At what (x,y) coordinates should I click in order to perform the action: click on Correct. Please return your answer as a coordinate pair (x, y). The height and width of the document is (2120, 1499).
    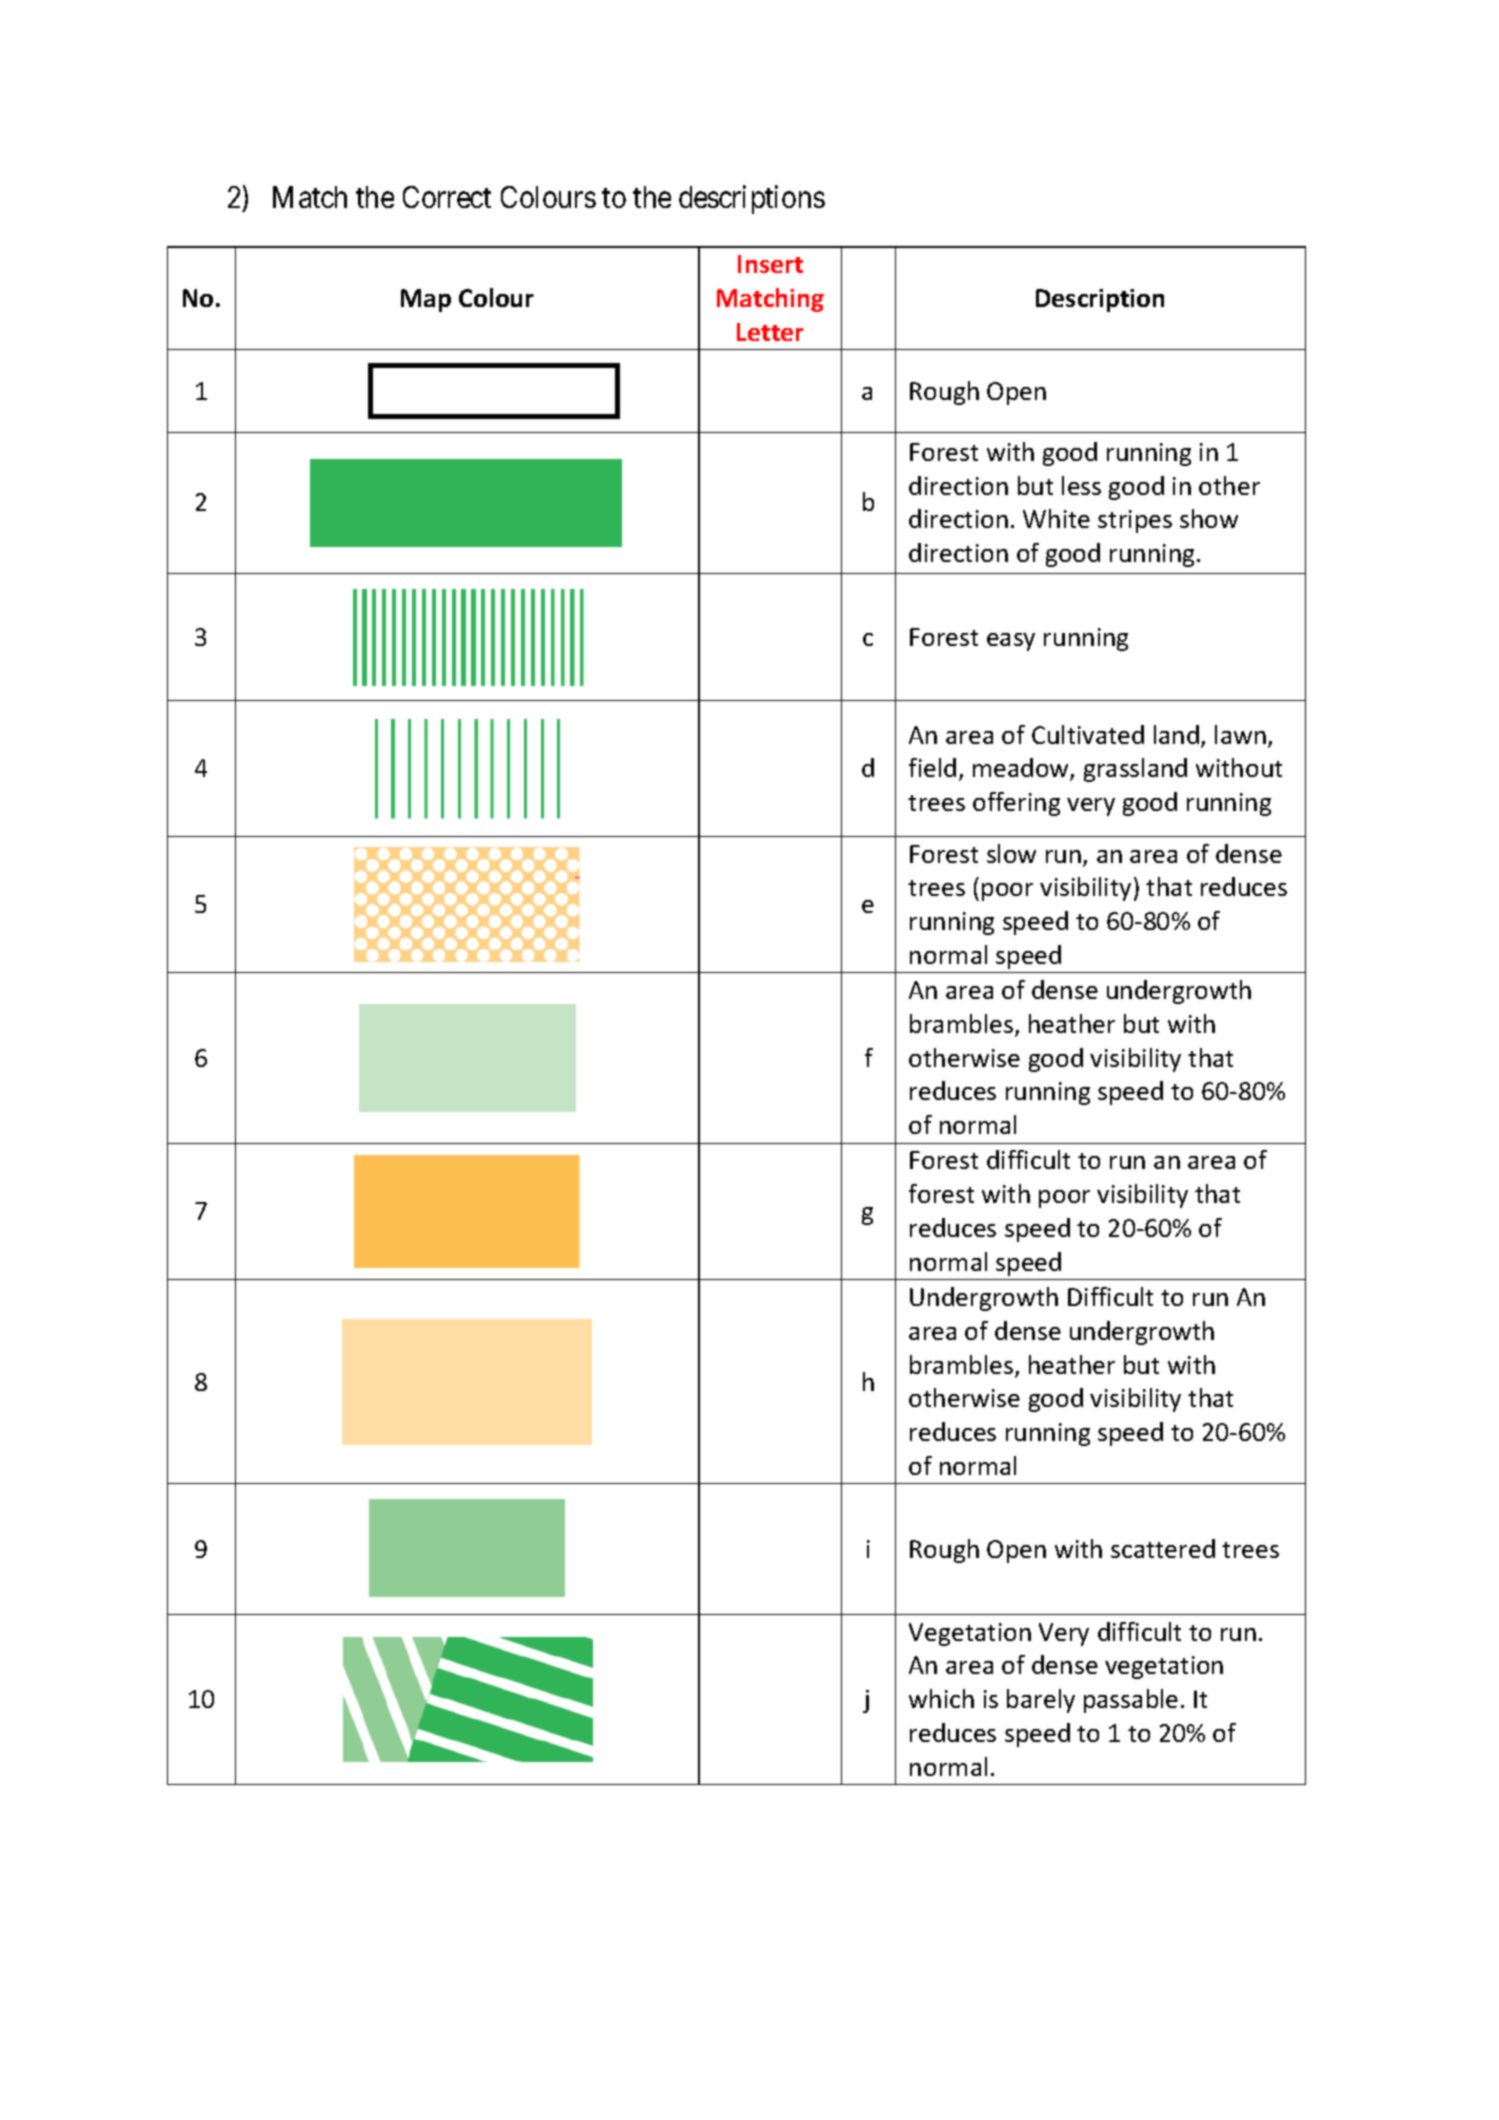
    Looking at the image, I should click on (447, 197).
